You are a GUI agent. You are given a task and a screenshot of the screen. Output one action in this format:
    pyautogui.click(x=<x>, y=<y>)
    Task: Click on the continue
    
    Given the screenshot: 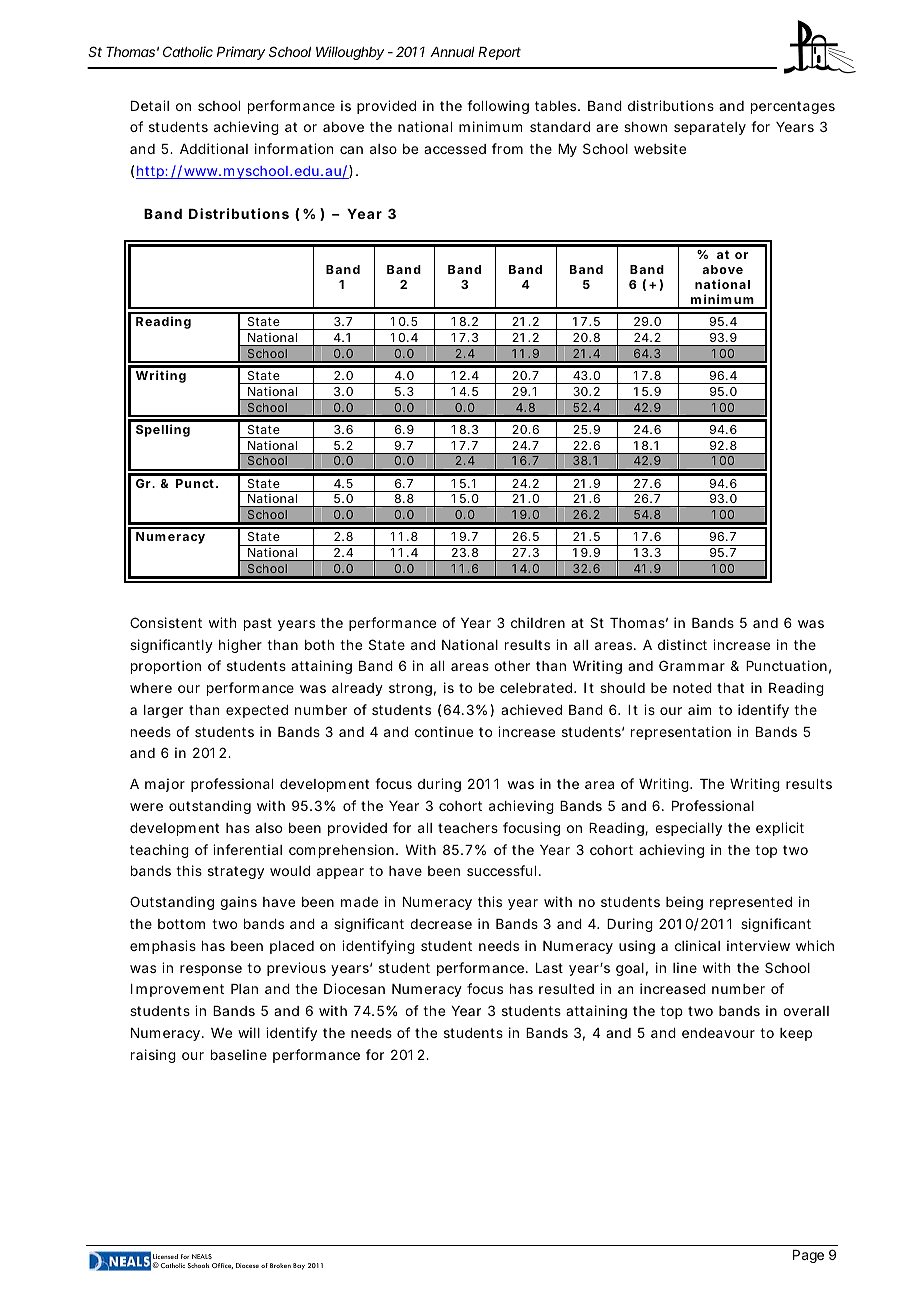 What is the action you would take?
    pyautogui.click(x=444, y=731)
